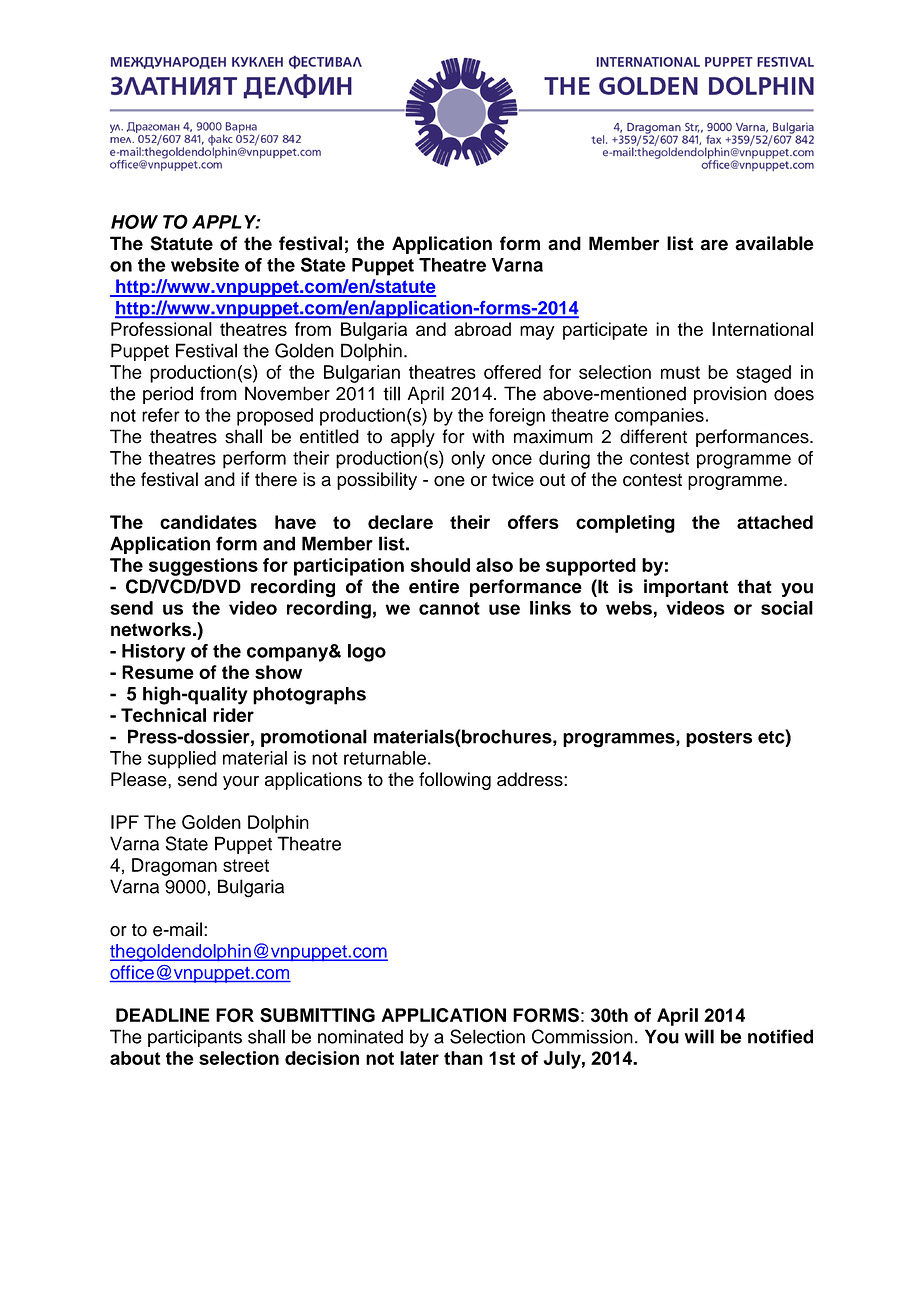  I want to click on History, so click(153, 653).
